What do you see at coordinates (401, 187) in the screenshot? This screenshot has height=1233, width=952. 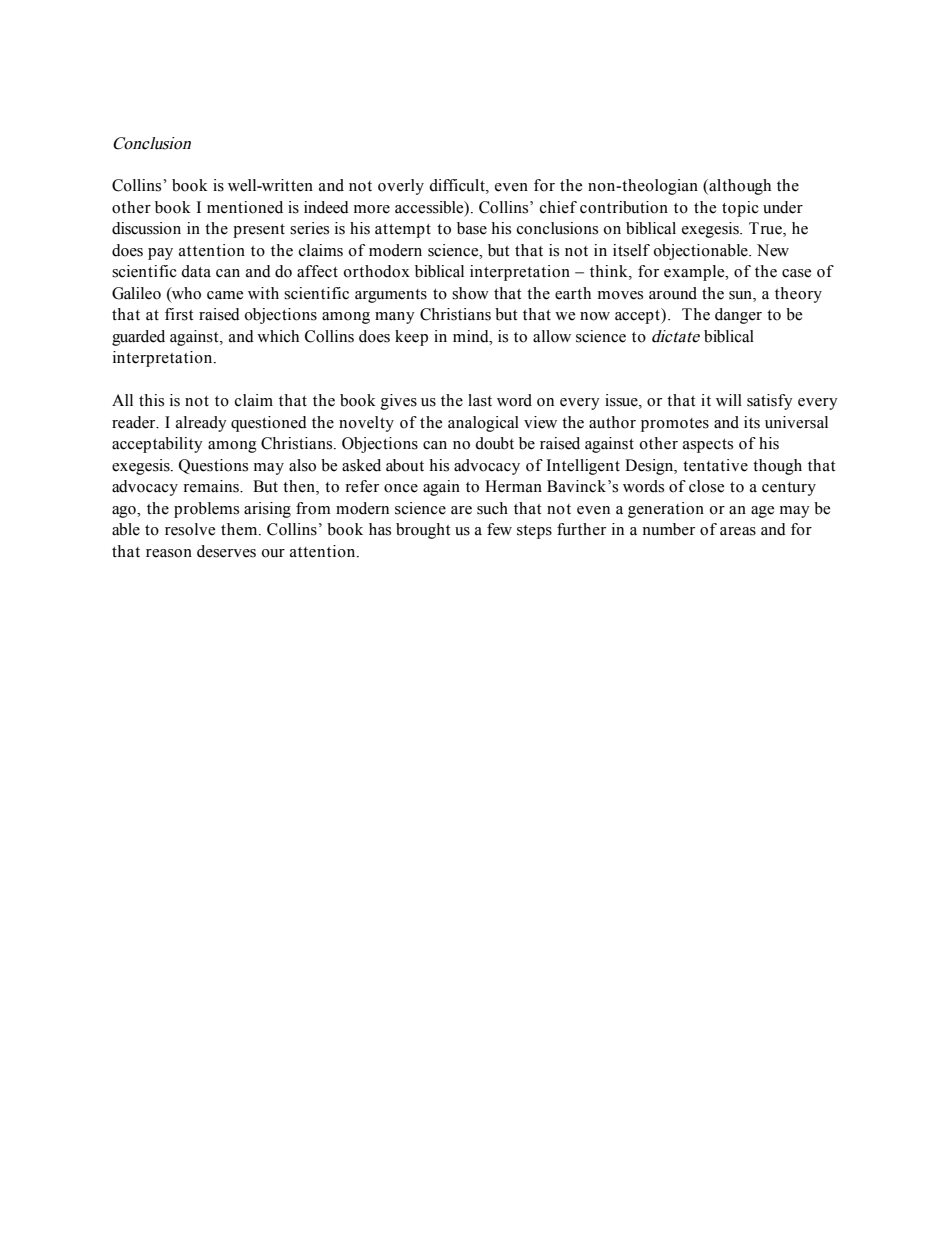 I see `overly` at bounding box center [401, 187].
